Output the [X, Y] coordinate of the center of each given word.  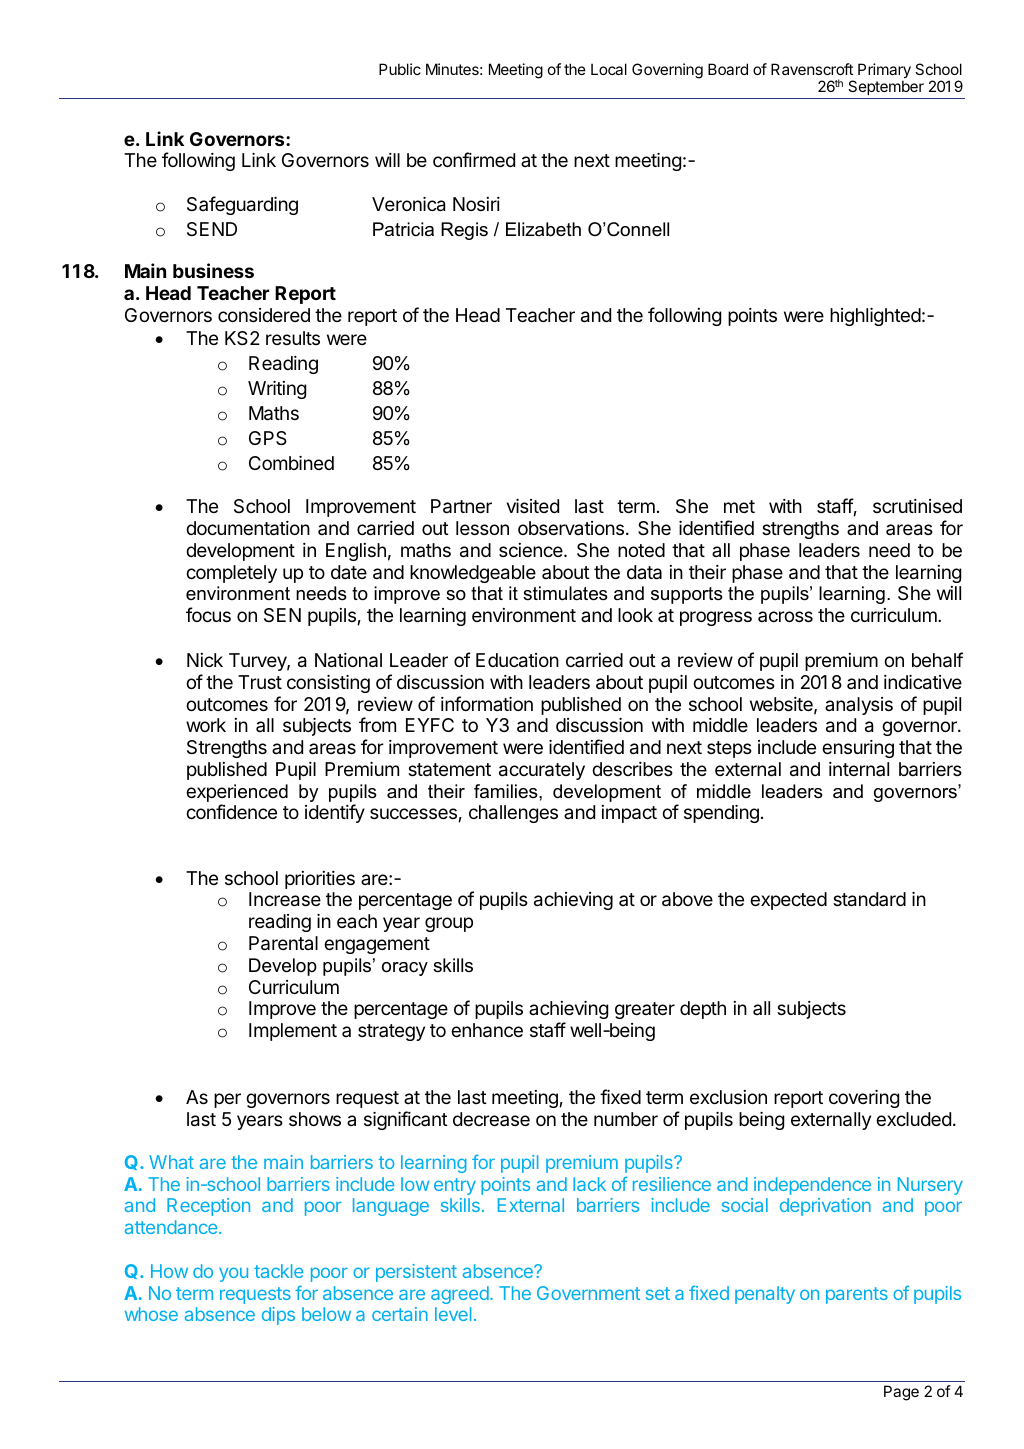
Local [609, 69]
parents [857, 1295]
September [886, 89]
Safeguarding [242, 205]
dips [278, 1316]
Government [588, 1293]
